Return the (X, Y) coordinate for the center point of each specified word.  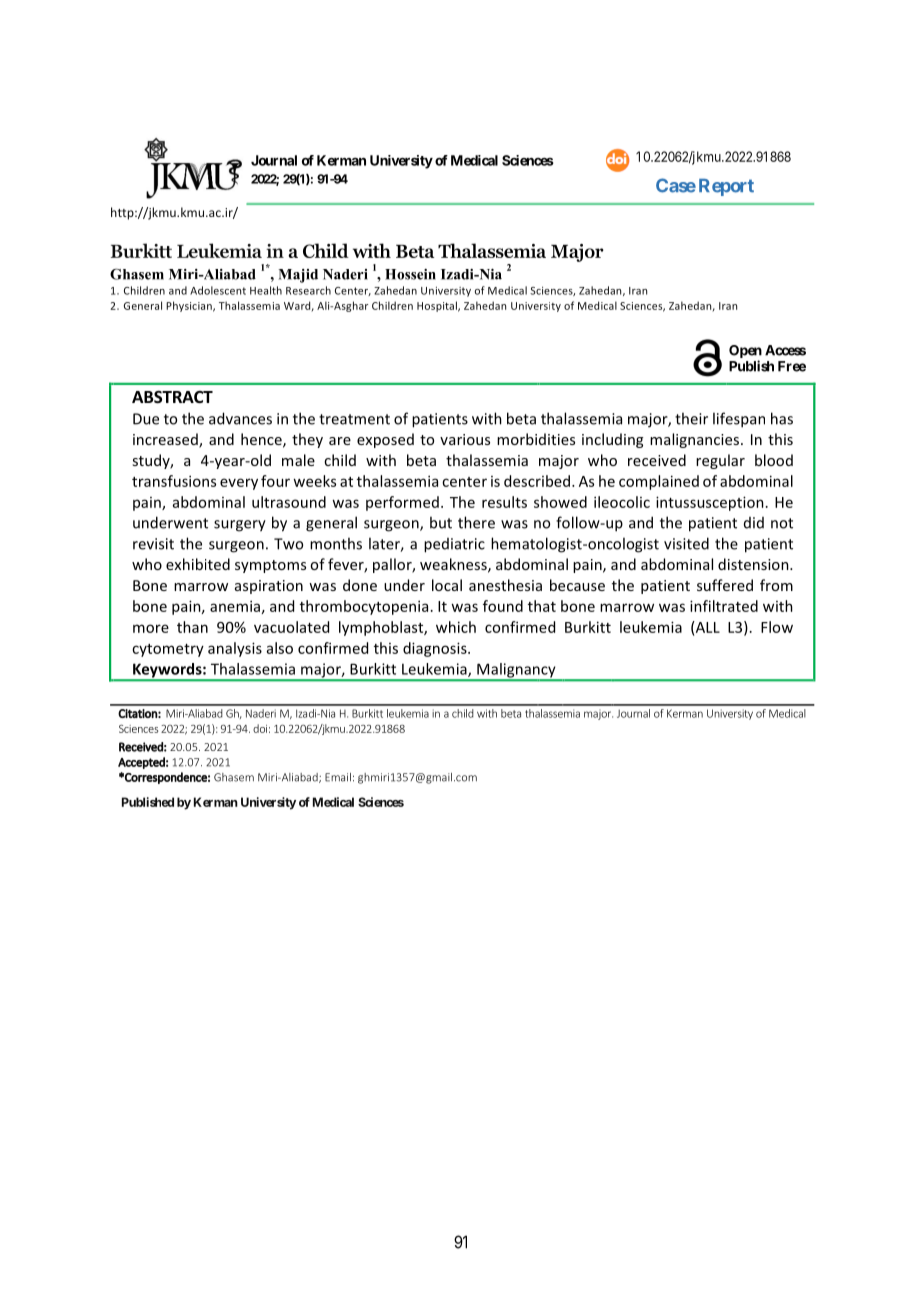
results (504, 502)
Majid (298, 276)
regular (720, 461)
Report (726, 187)
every (239, 484)
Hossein (410, 274)
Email (338, 777)
